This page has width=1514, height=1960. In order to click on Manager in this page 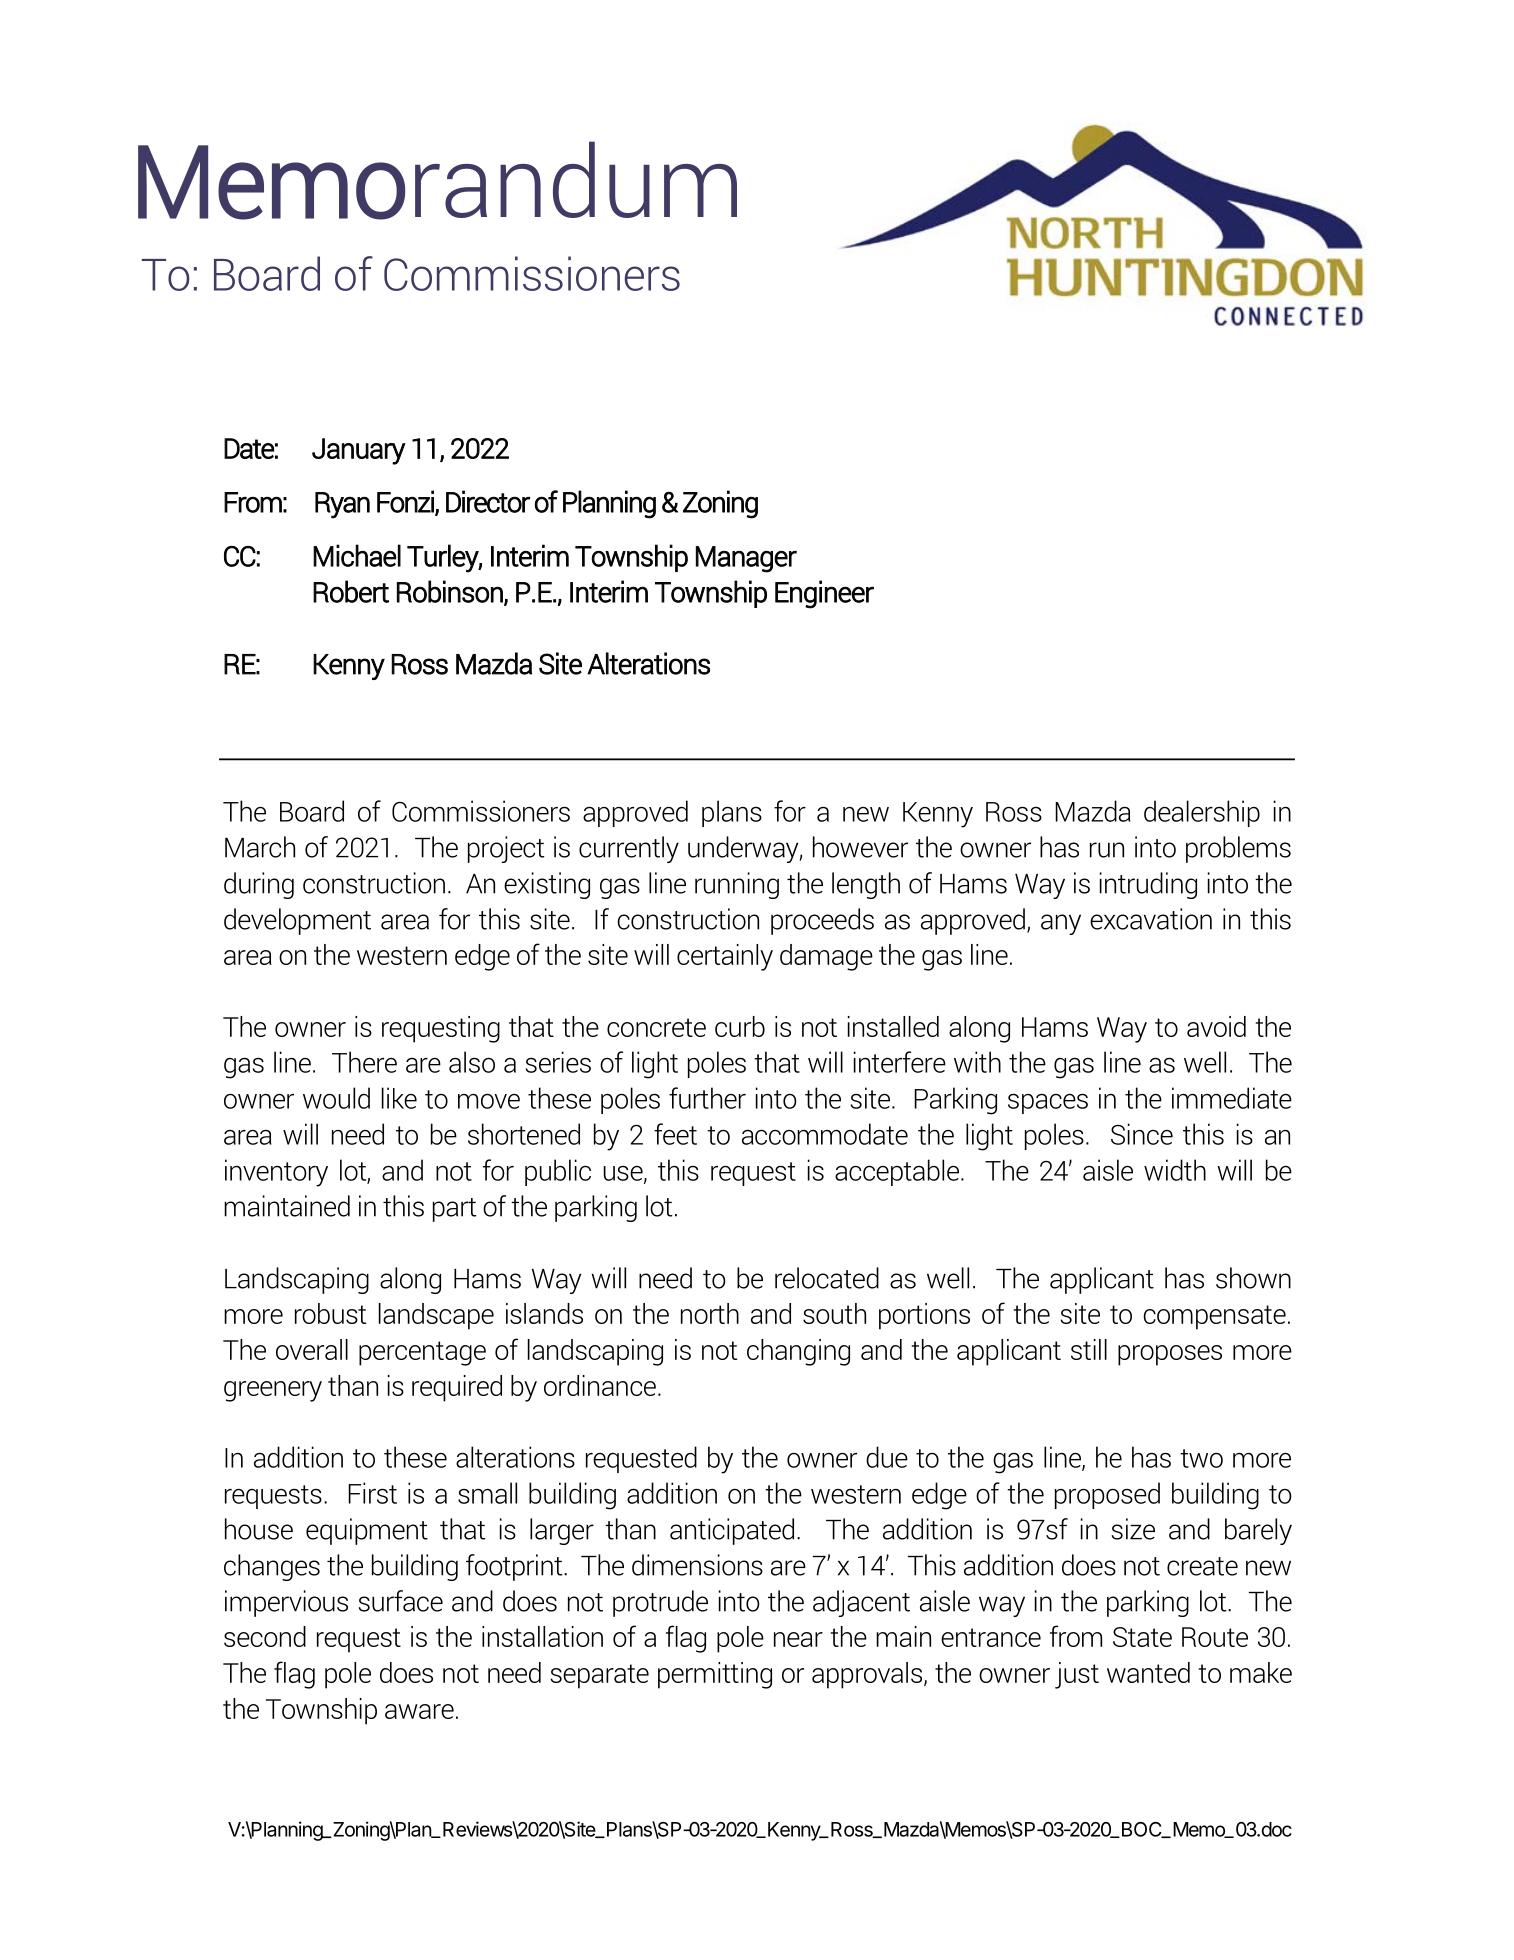, I will do `click(746, 559)`.
